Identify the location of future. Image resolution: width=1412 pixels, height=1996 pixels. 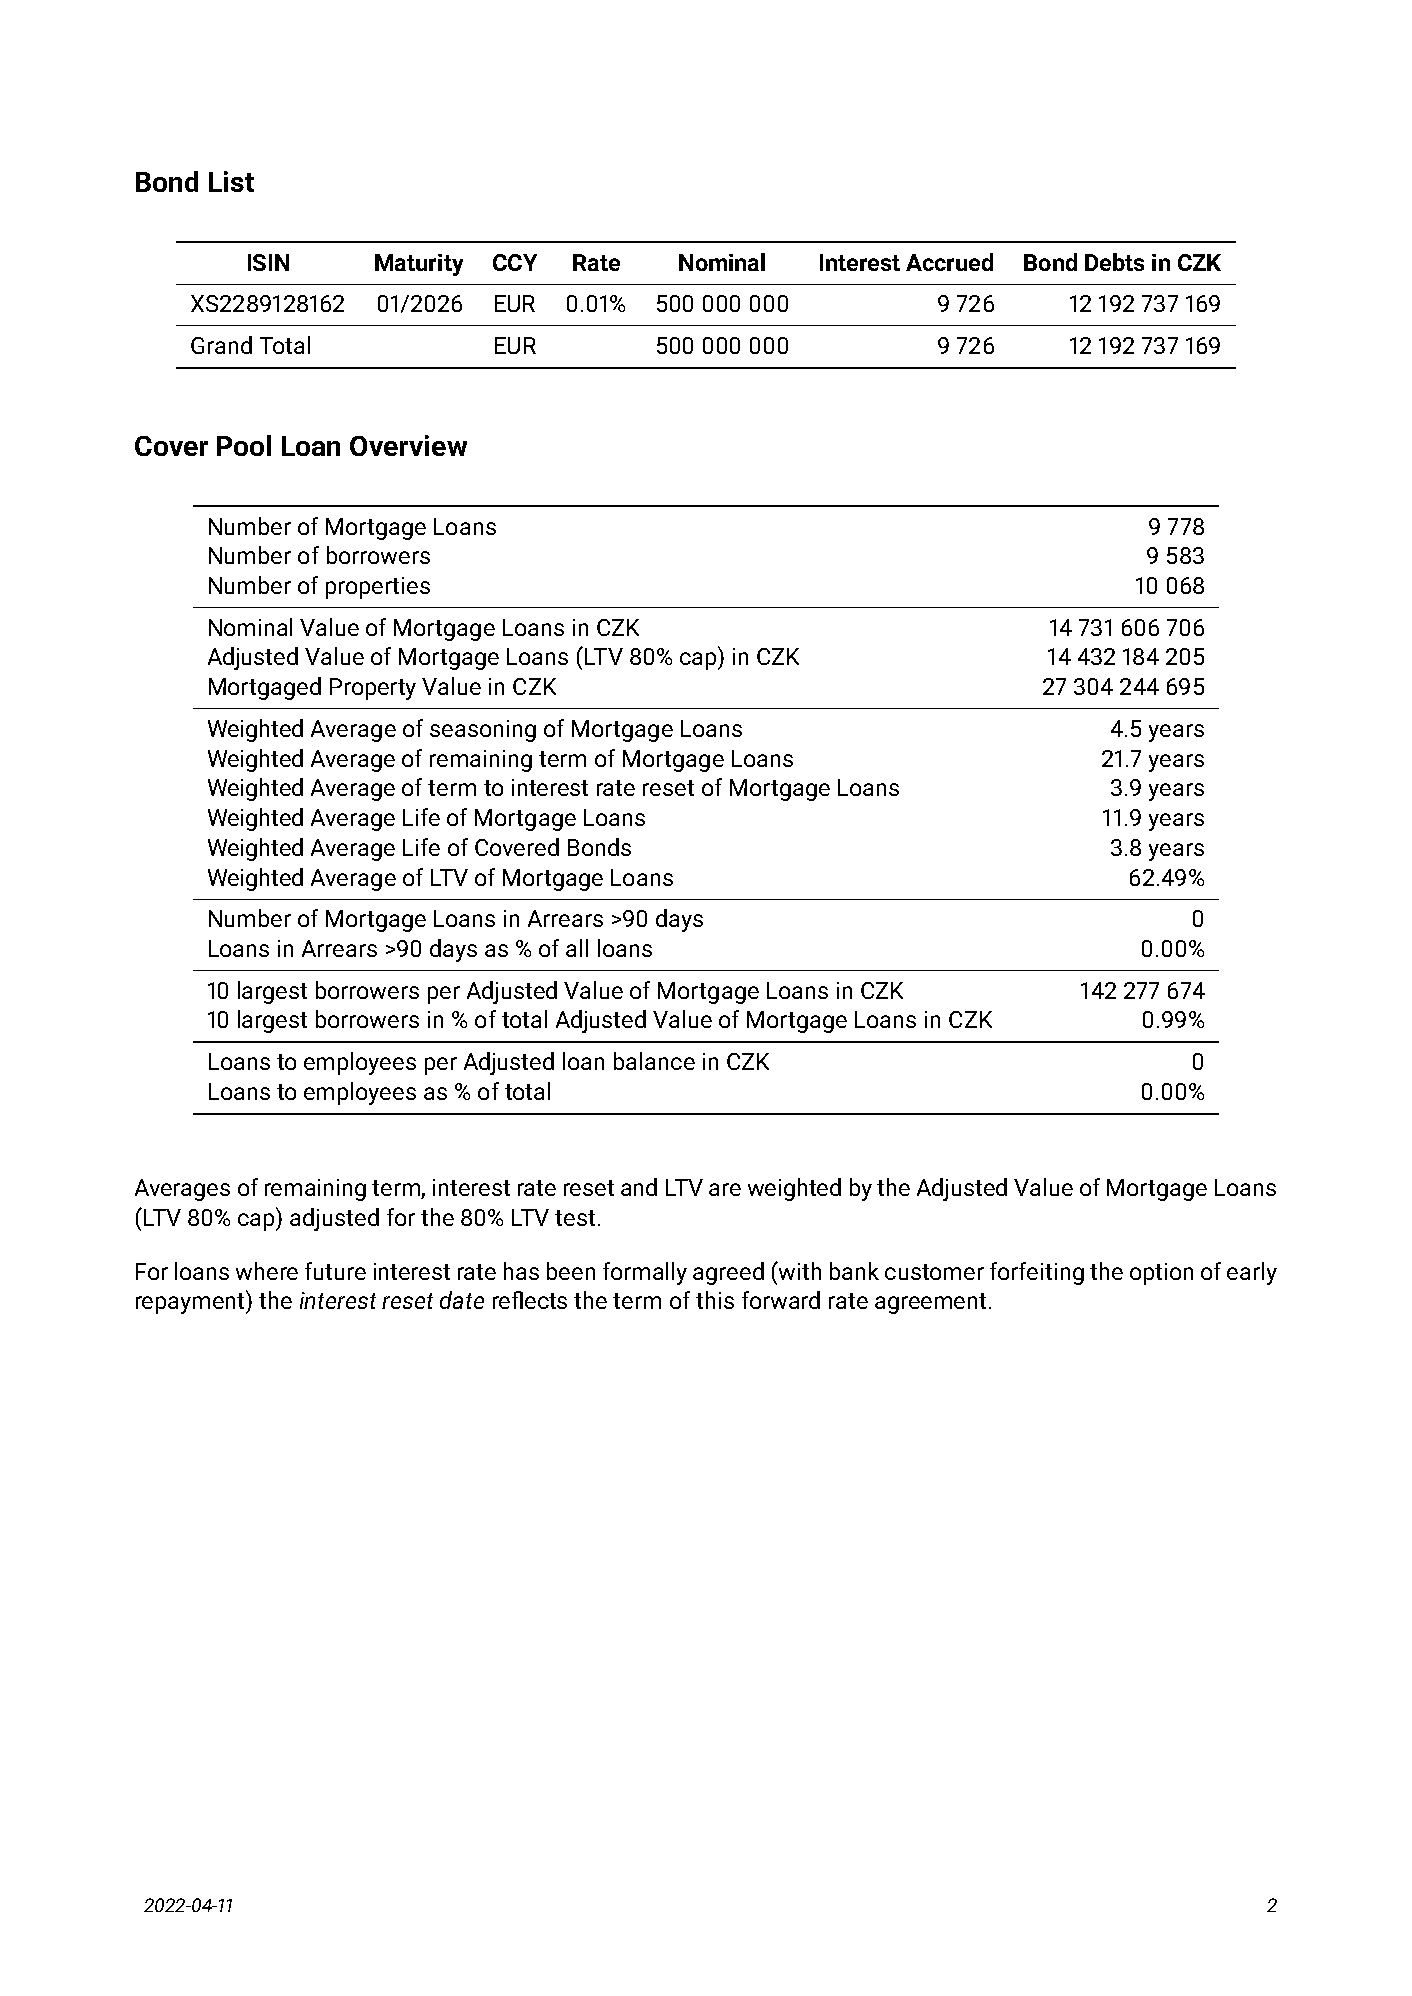
(335, 1271).
